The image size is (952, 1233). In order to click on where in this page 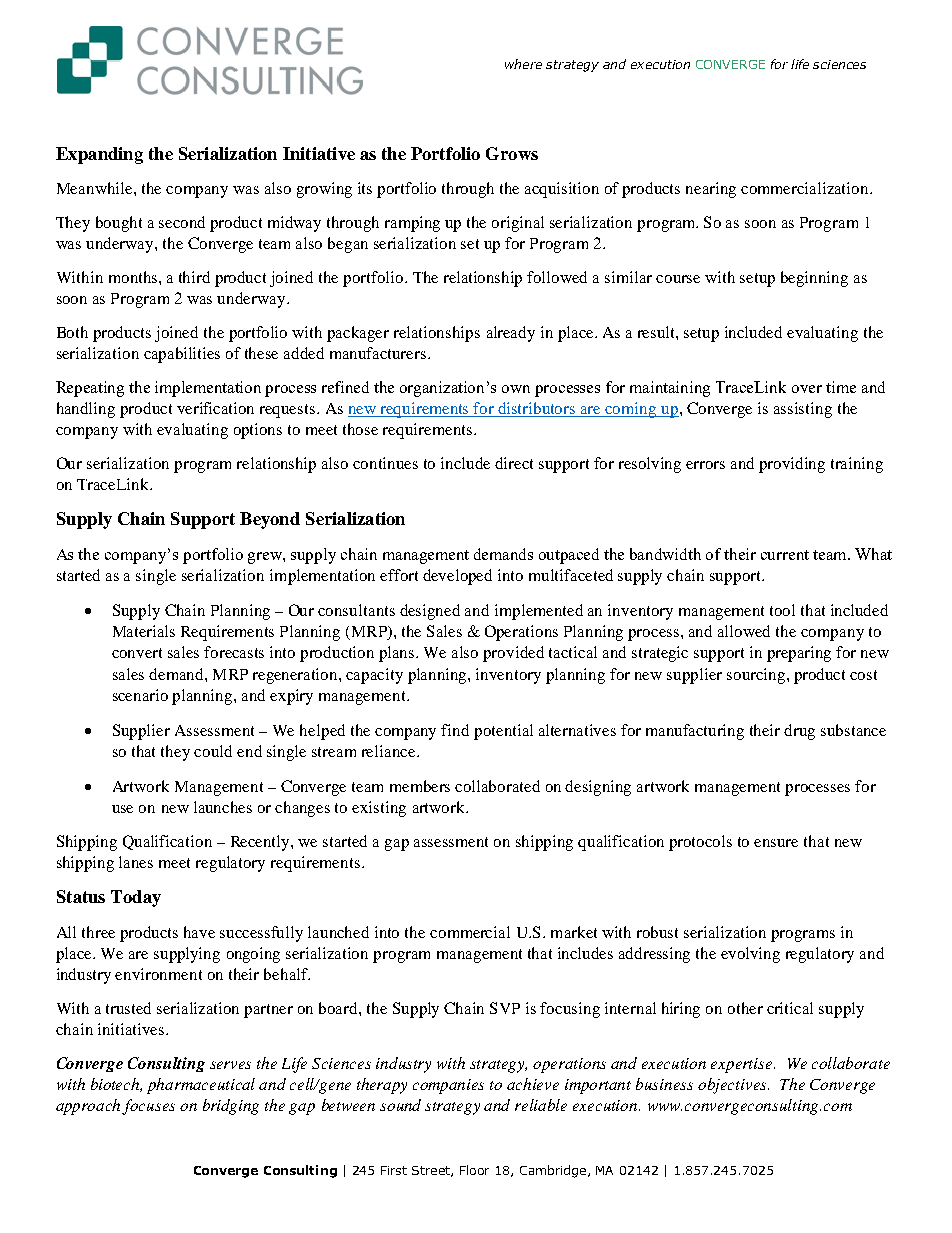, I will do `click(523, 64)`.
